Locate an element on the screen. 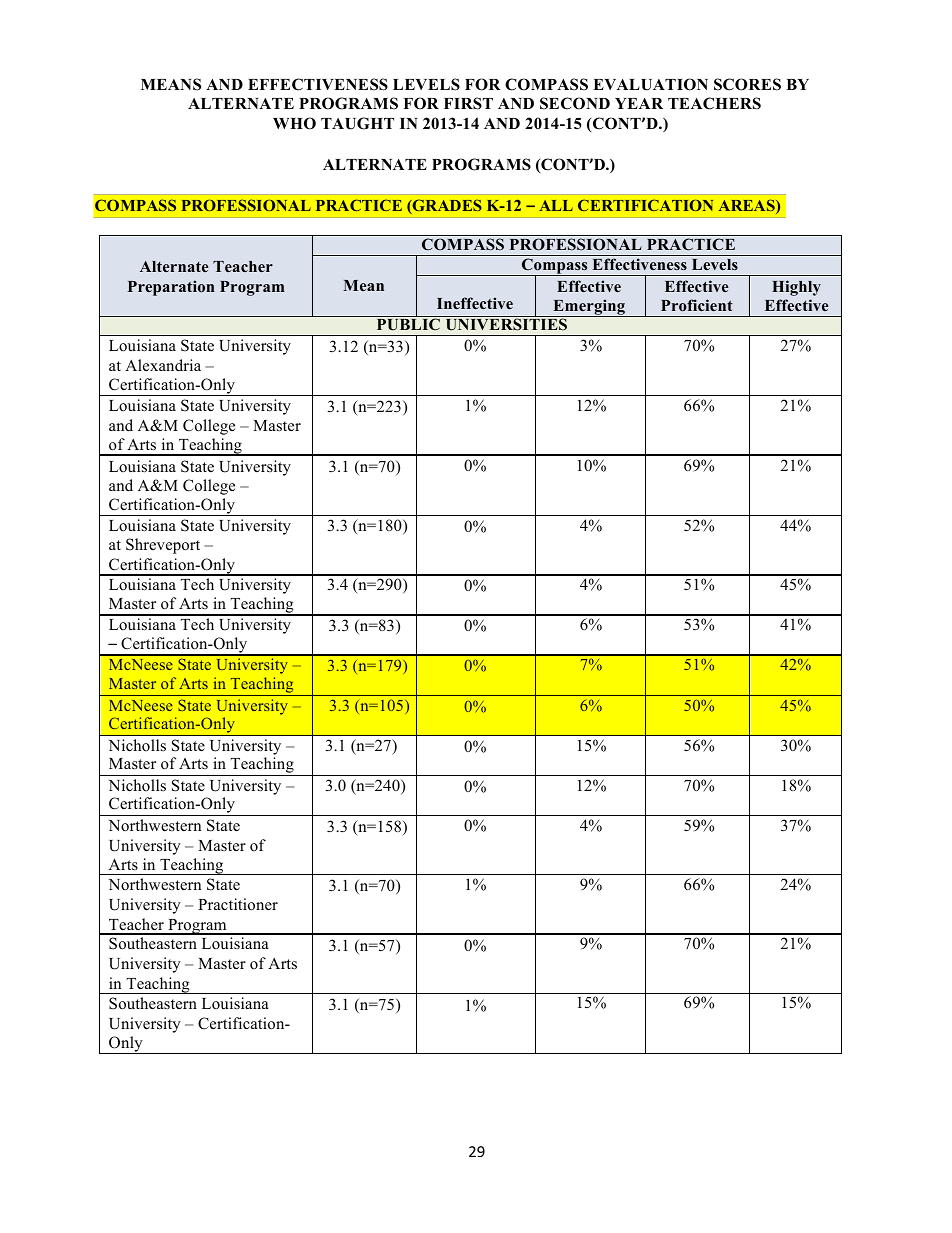 The width and height of the screenshot is (952, 1233). Shreveport is located at coordinates (163, 546).
